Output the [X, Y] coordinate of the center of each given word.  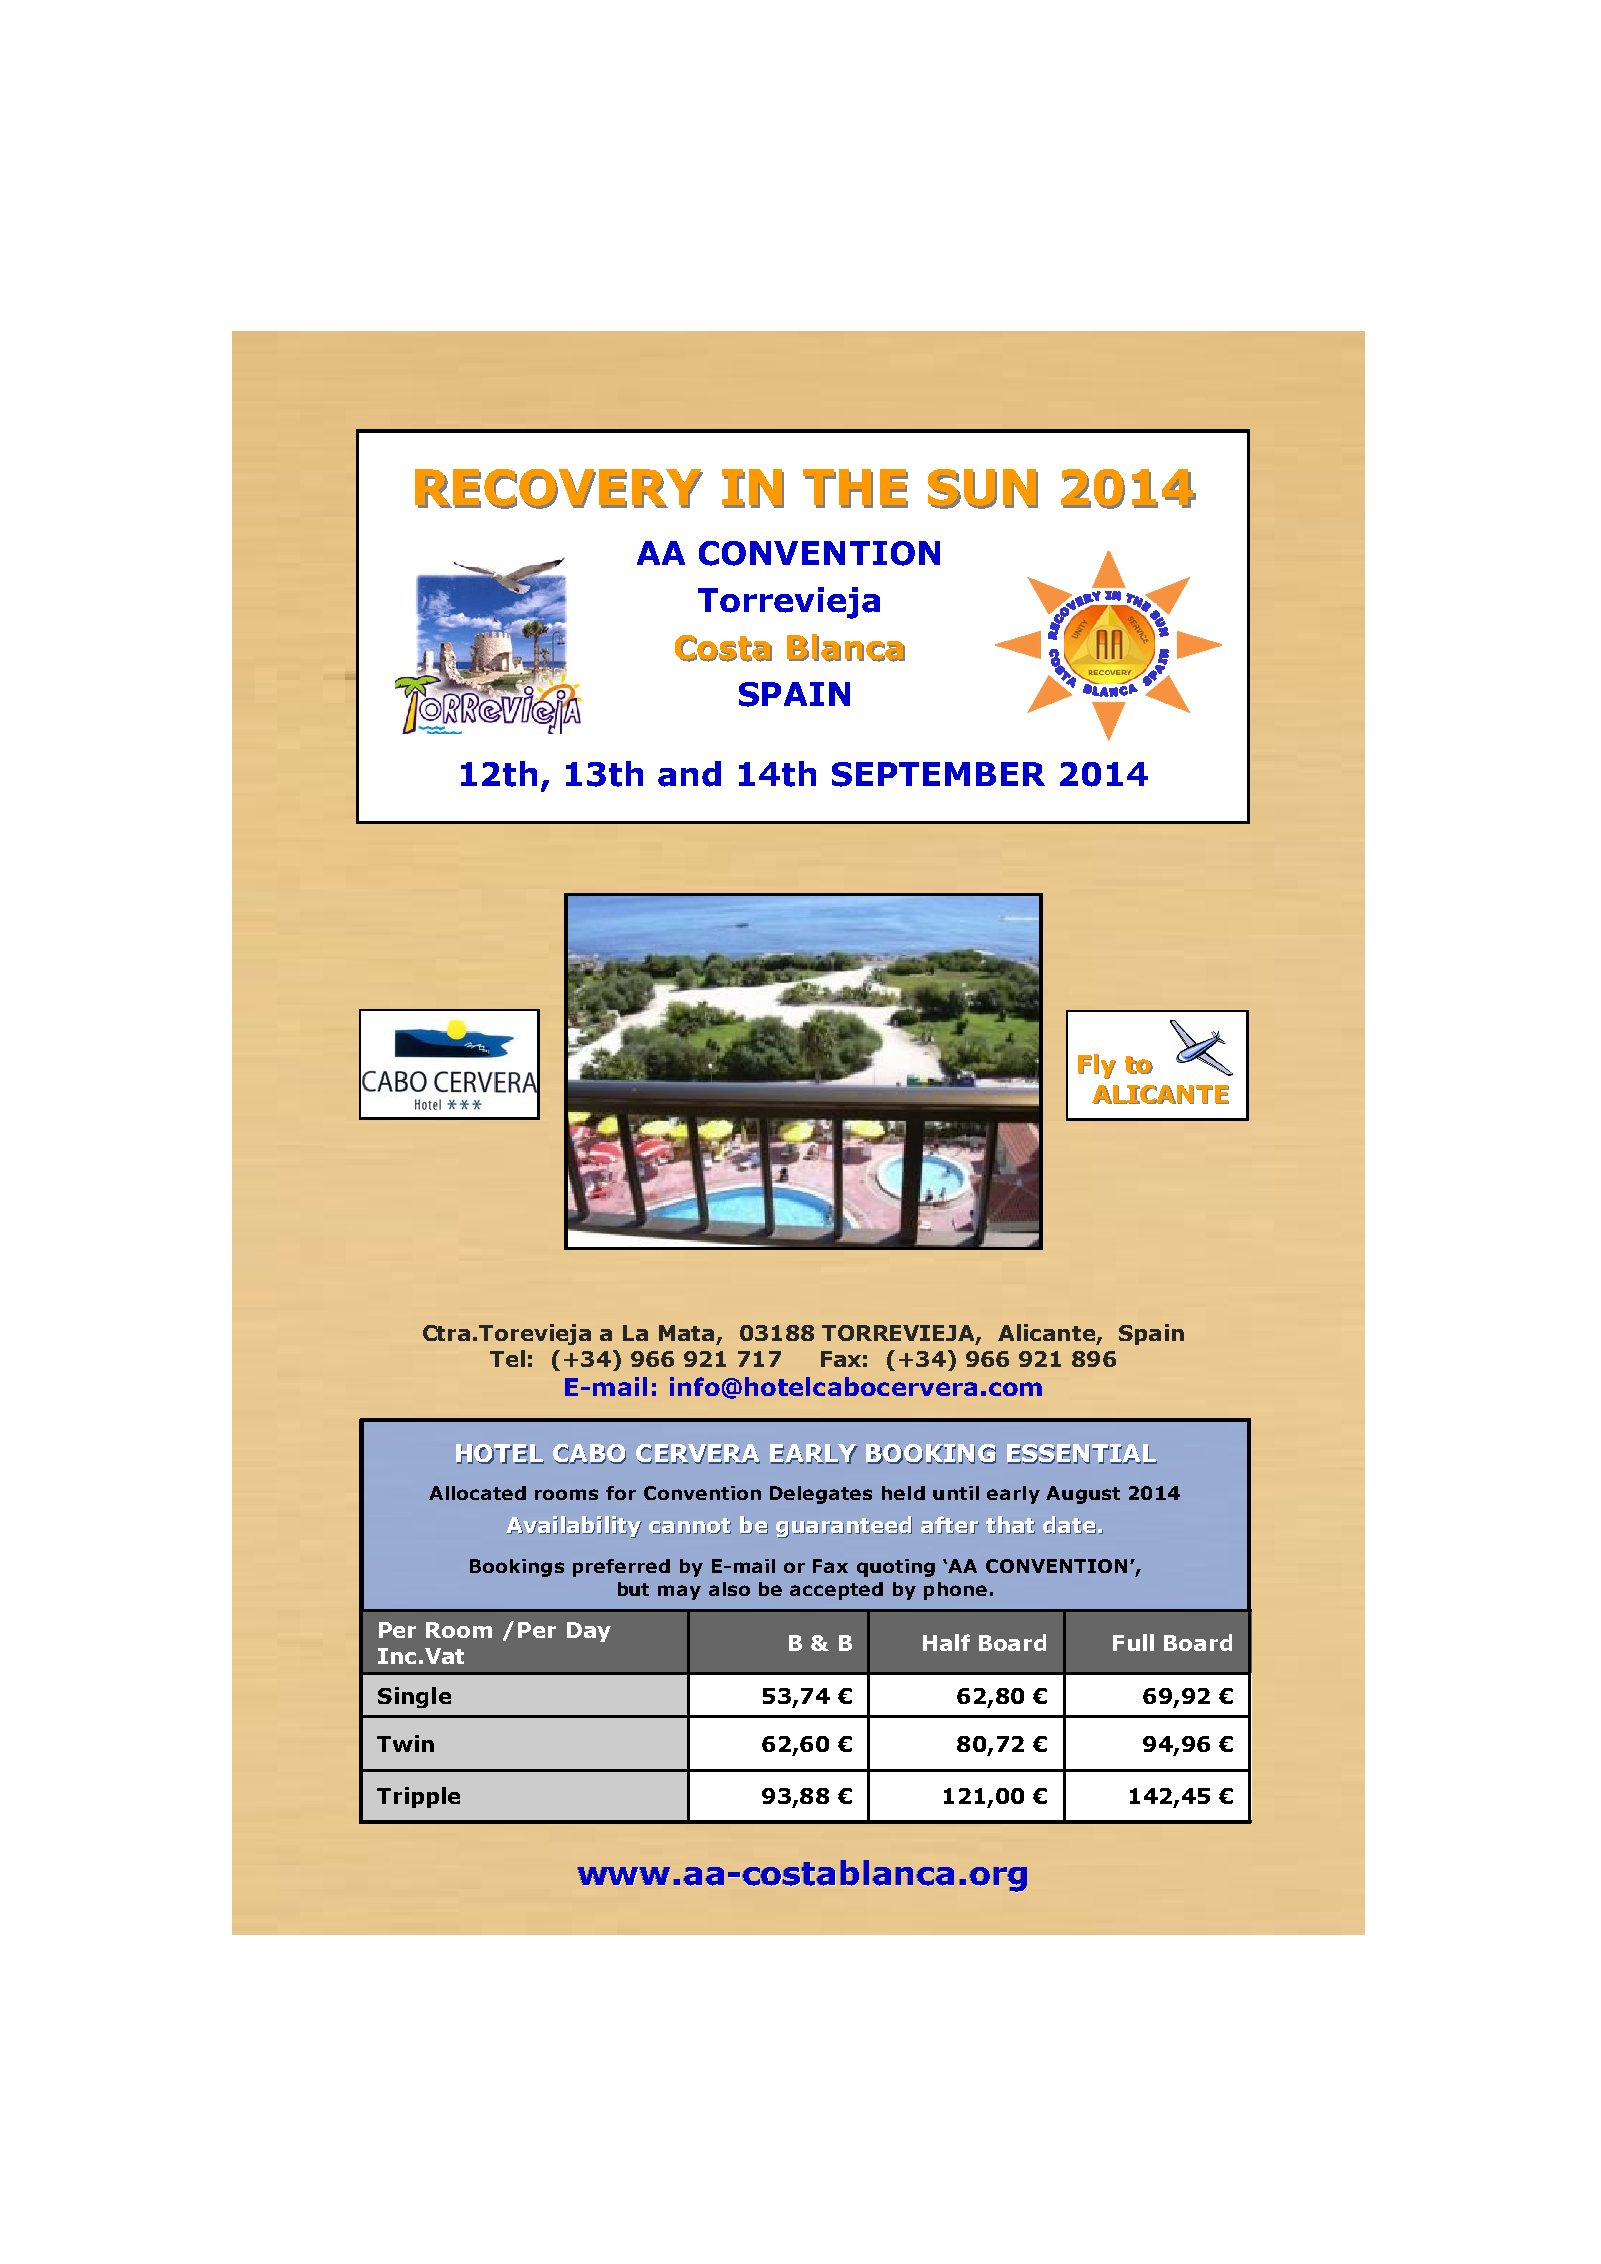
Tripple [418, 1797]
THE [855, 489]
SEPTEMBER [938, 774]
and [689, 774]
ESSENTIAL [1082, 1454]
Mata [686, 1333]
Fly [1097, 1066]
